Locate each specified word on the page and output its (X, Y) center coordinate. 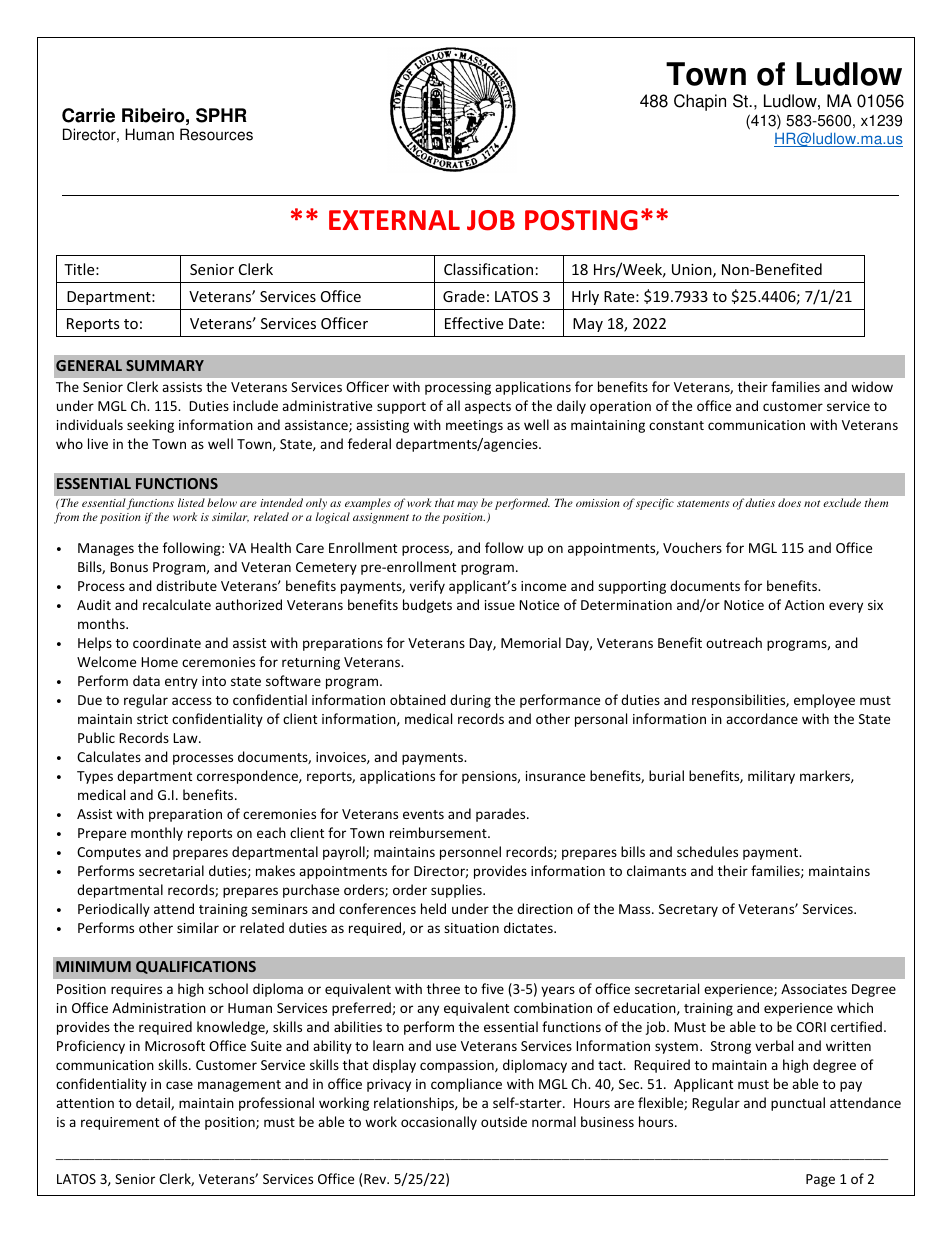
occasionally (439, 1123)
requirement (120, 1123)
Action (804, 605)
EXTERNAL (394, 220)
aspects (488, 408)
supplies (457, 891)
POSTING (581, 220)
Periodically (114, 910)
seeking (150, 426)
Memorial (531, 642)
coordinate (167, 642)
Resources (216, 134)
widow (872, 386)
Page (820, 1180)
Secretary (688, 910)
